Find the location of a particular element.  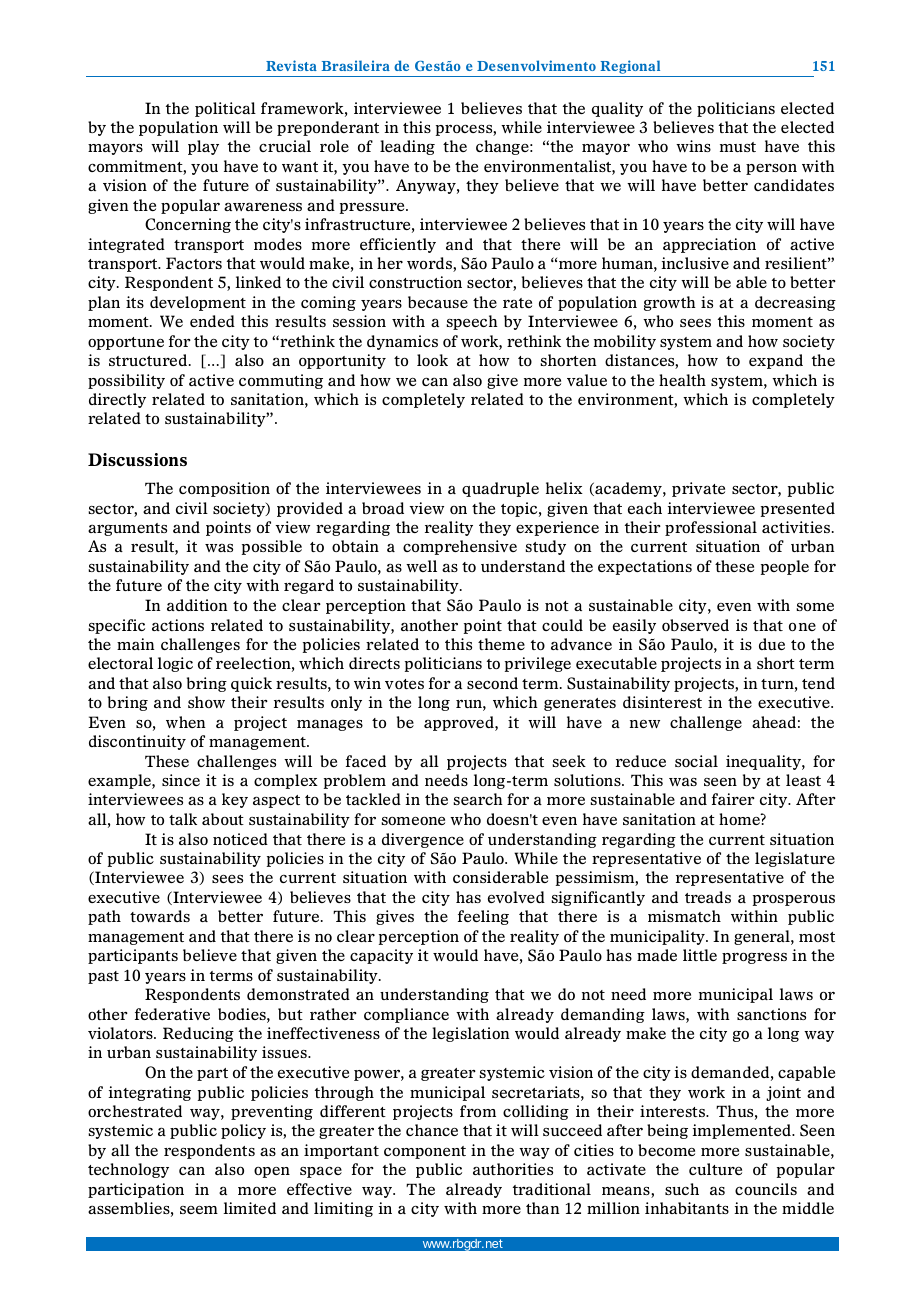

political is located at coordinates (225, 109).
